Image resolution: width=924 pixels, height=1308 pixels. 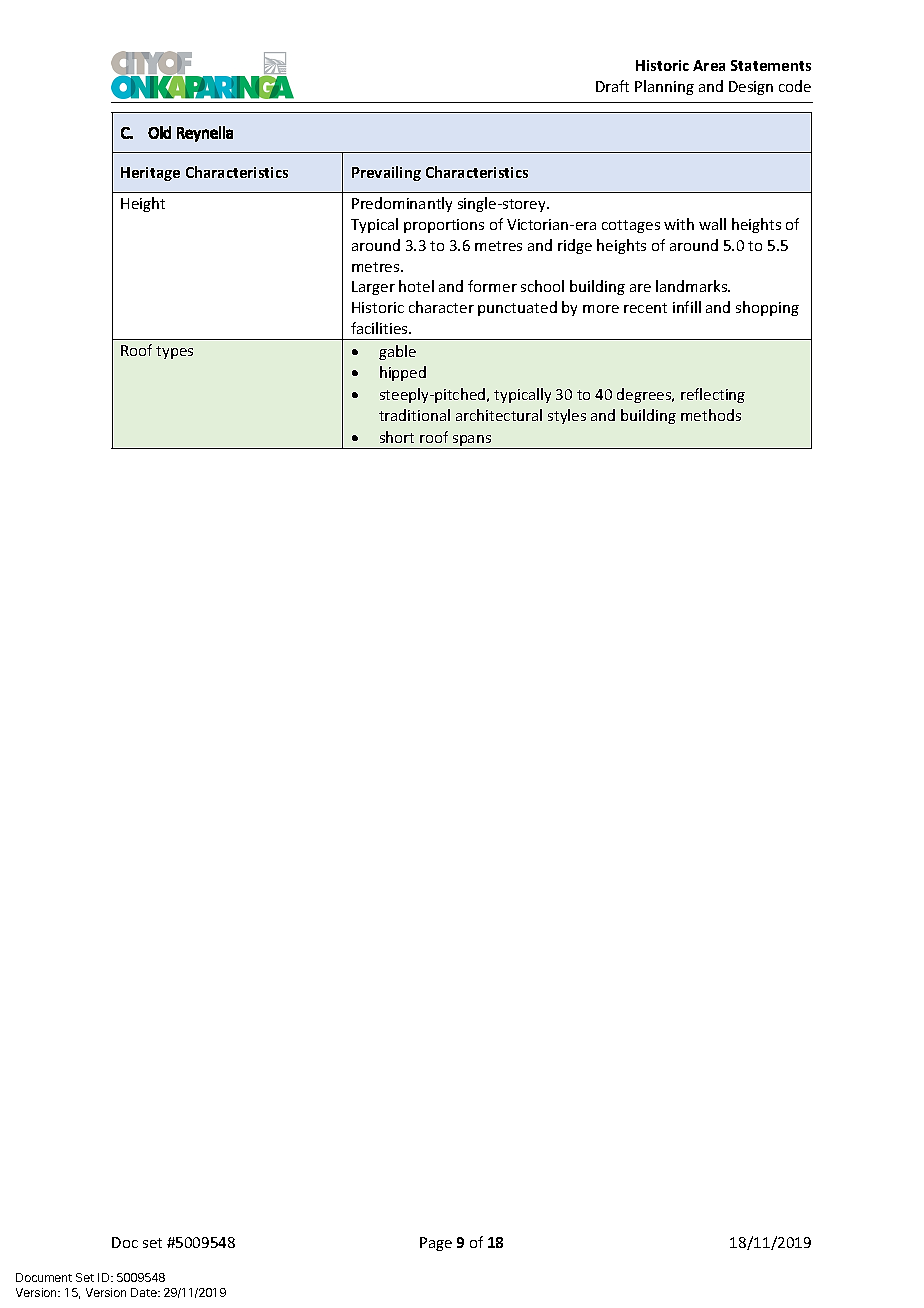 I want to click on types, so click(x=174, y=352).
